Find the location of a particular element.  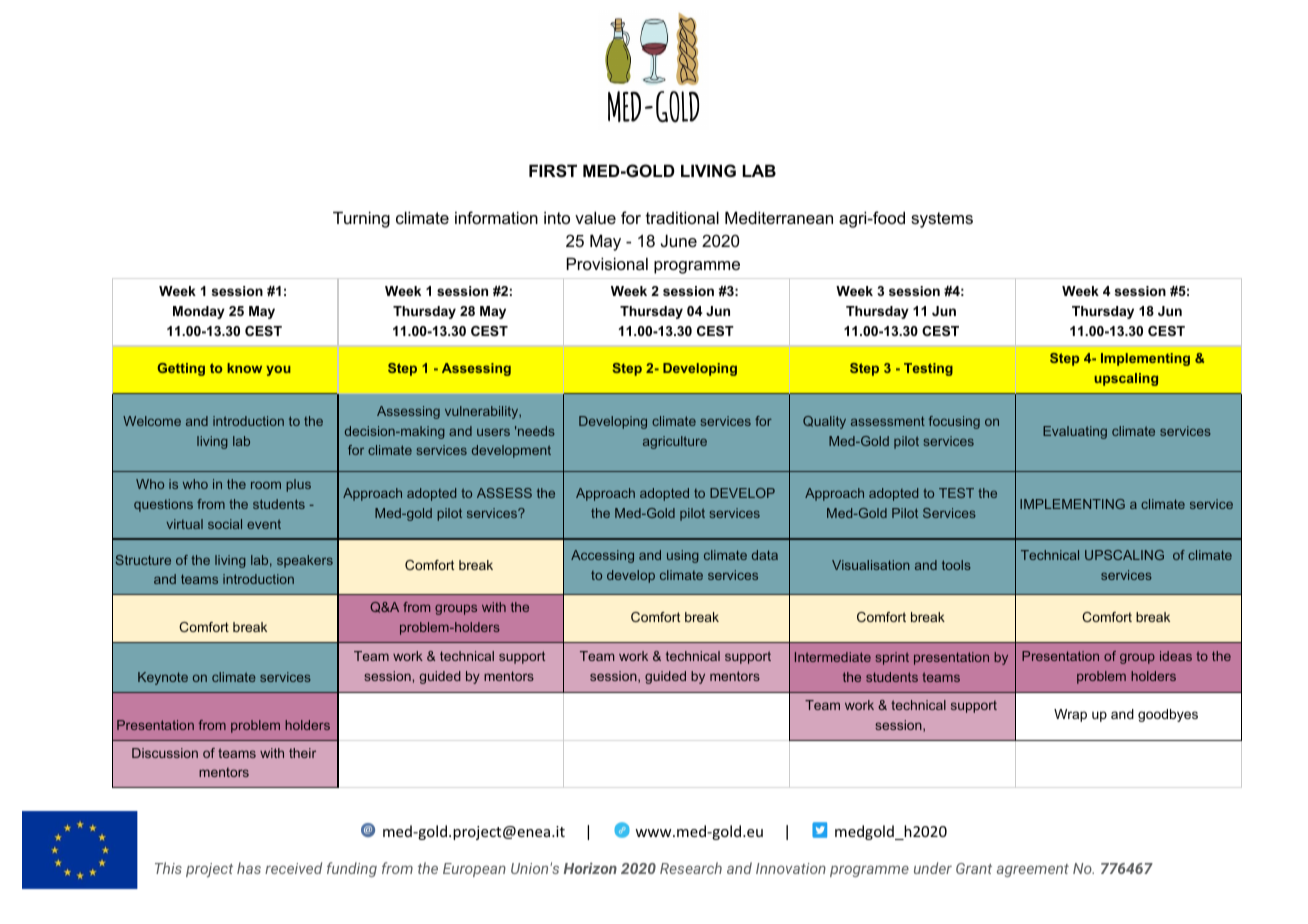

has is located at coordinates (249, 868).
